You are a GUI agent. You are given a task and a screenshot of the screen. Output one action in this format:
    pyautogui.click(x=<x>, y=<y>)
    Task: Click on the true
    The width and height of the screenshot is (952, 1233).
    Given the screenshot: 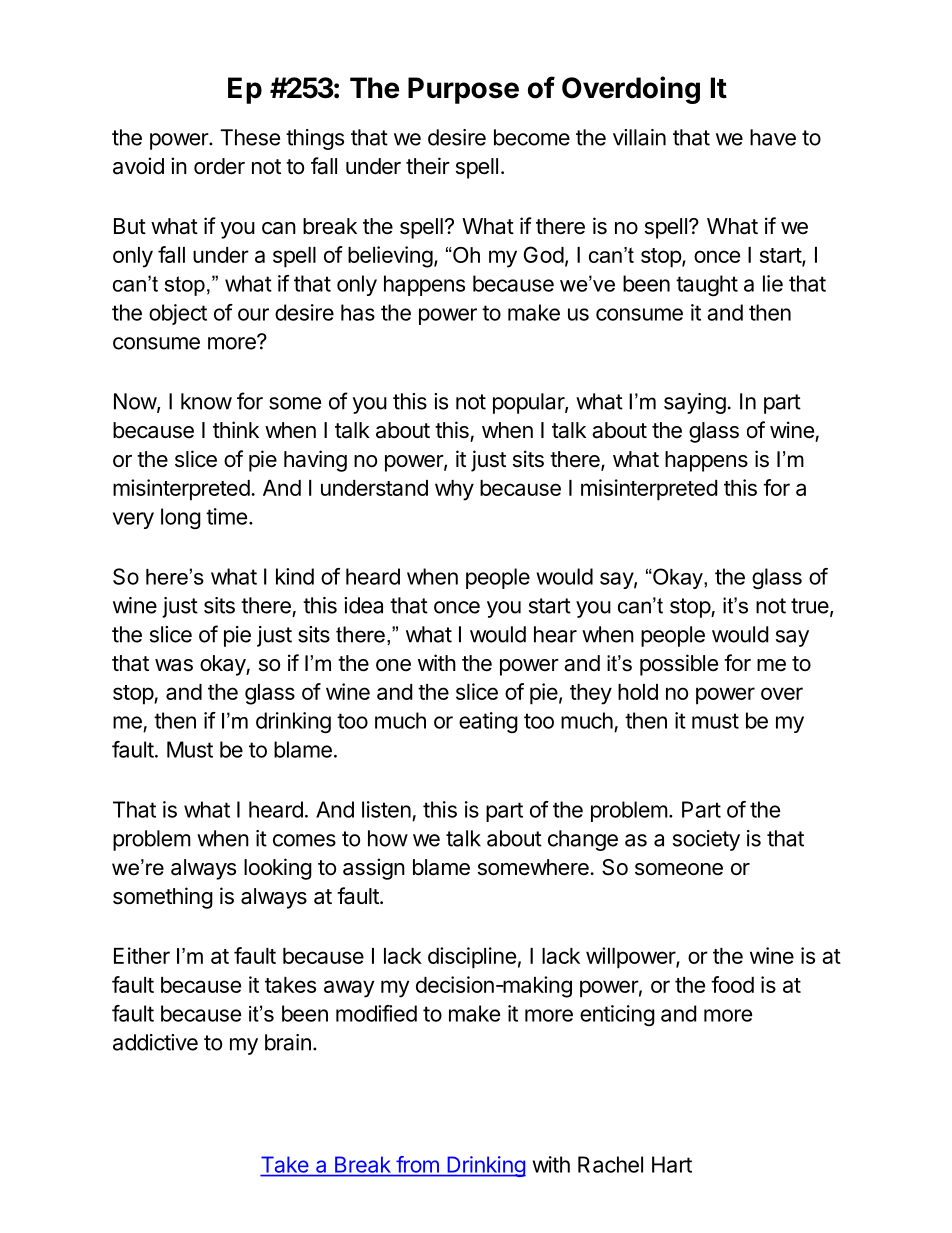 What is the action you would take?
    pyautogui.click(x=811, y=607)
